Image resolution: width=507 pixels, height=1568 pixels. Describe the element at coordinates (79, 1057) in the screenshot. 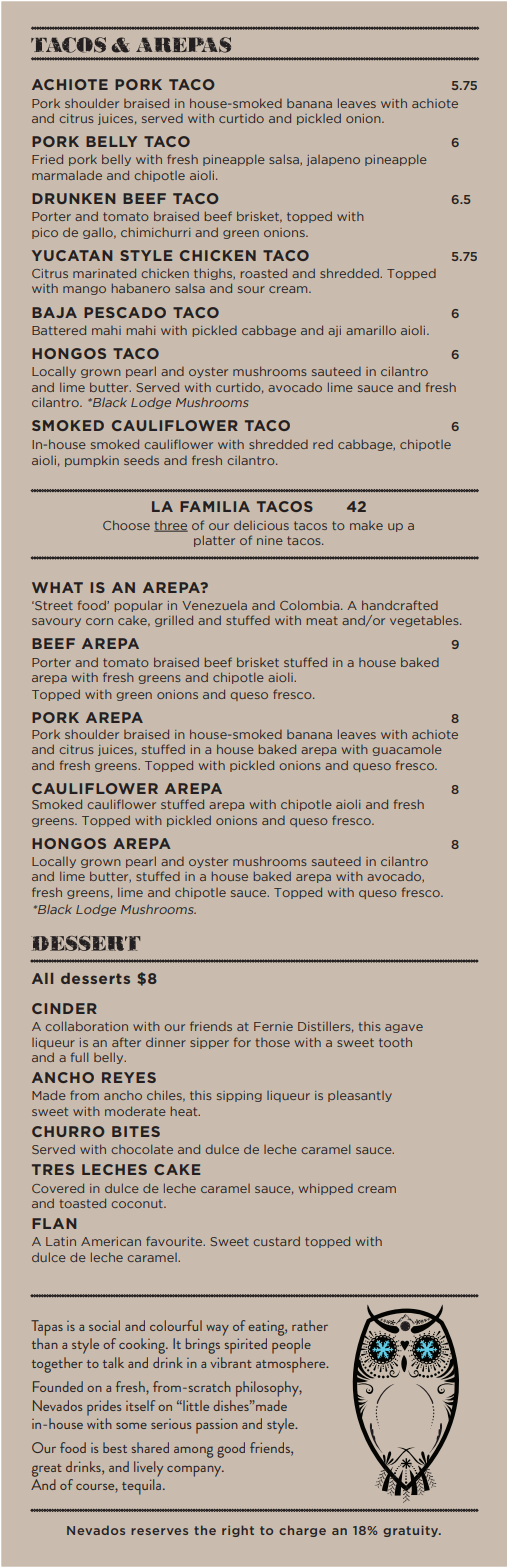

I see `full` at that location.
